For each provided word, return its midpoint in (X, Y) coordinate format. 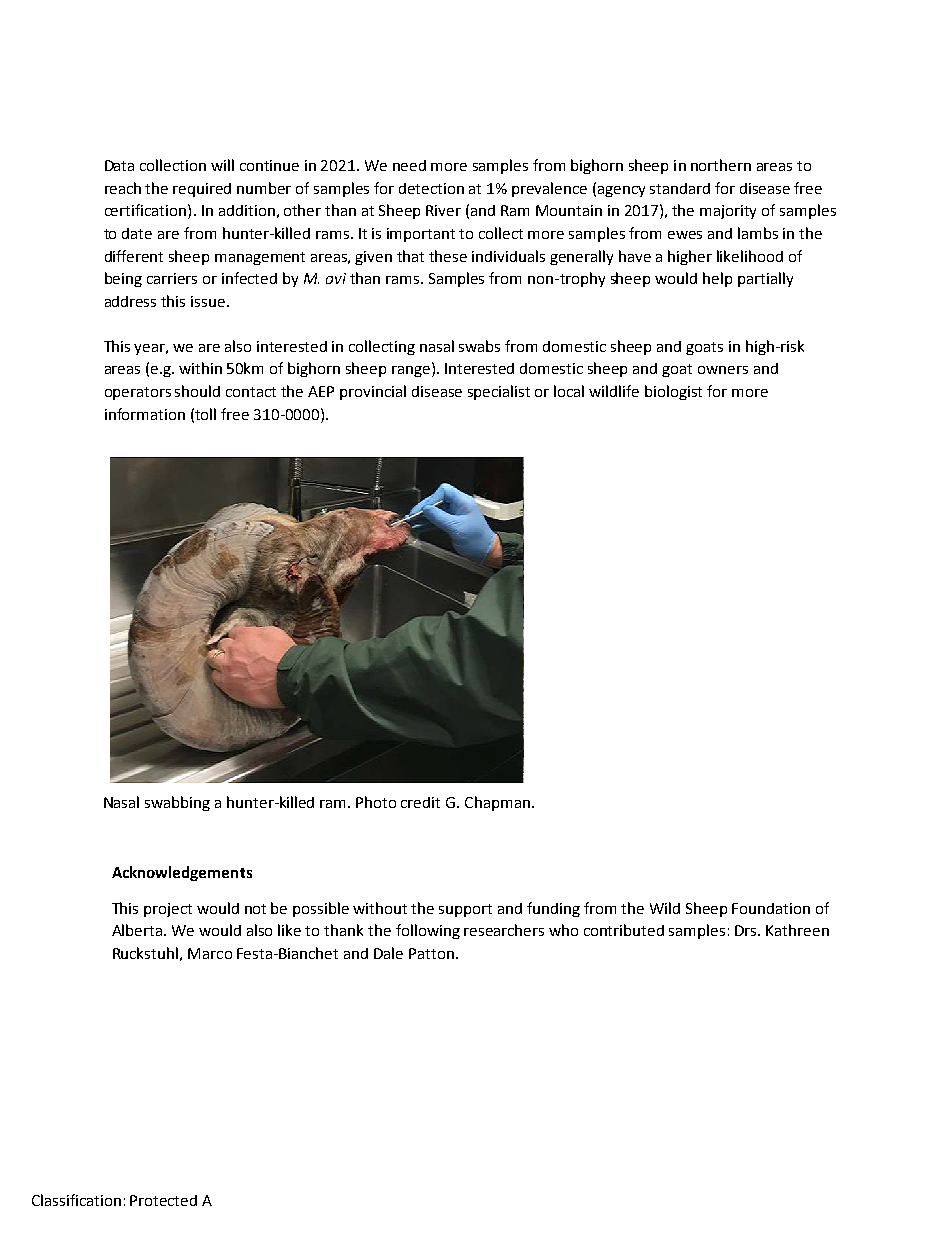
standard (680, 188)
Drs (747, 930)
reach (123, 188)
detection (431, 188)
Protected (163, 1200)
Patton (431, 953)
